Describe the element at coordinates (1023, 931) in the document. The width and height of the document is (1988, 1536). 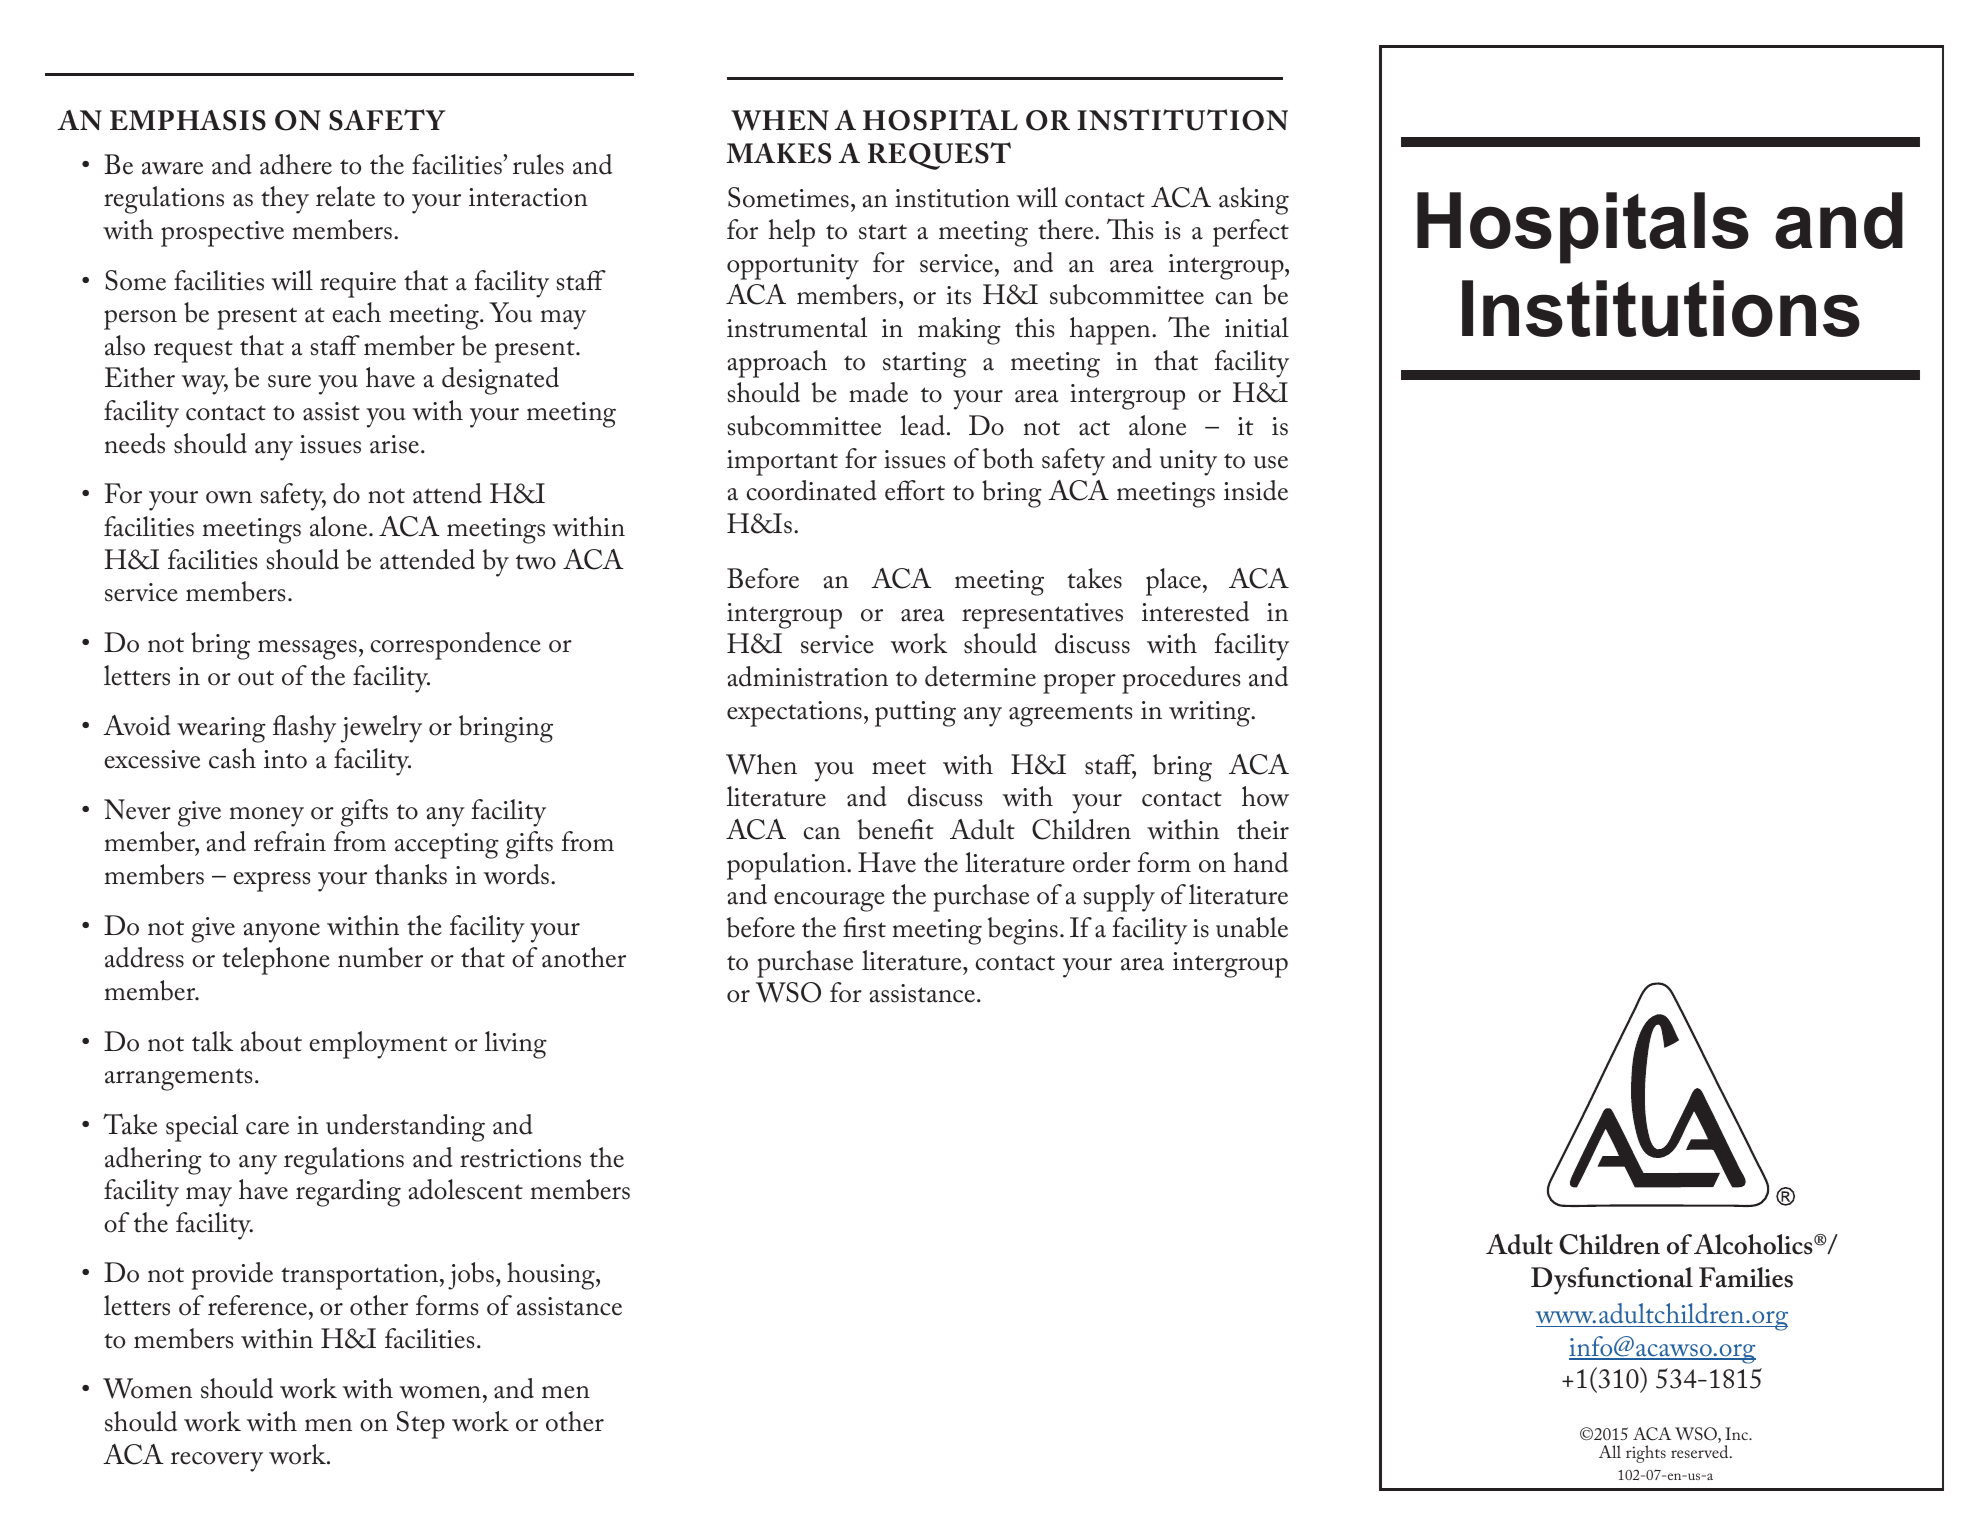
I see `begins` at that location.
